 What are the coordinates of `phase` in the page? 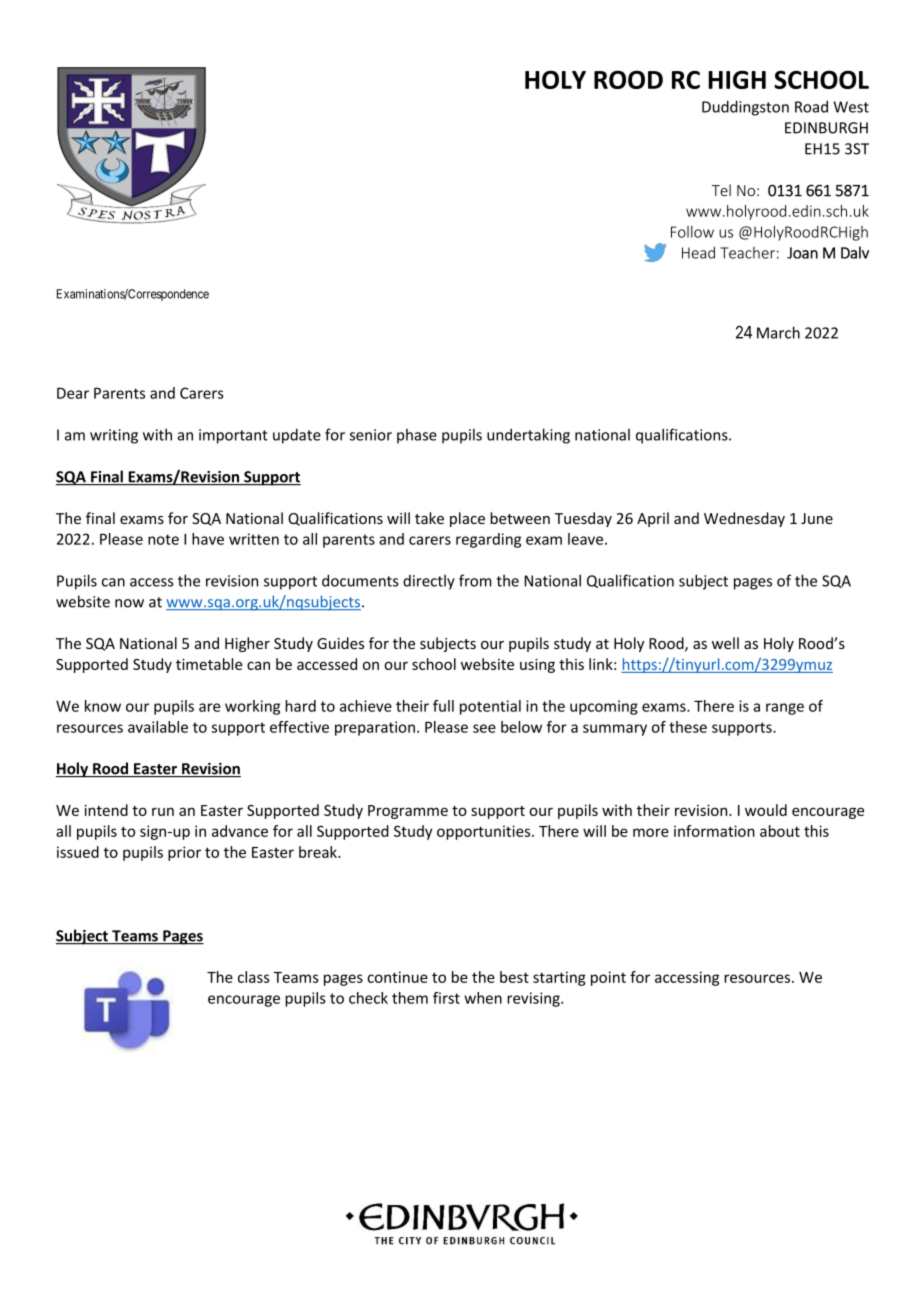 It's located at (417, 436).
